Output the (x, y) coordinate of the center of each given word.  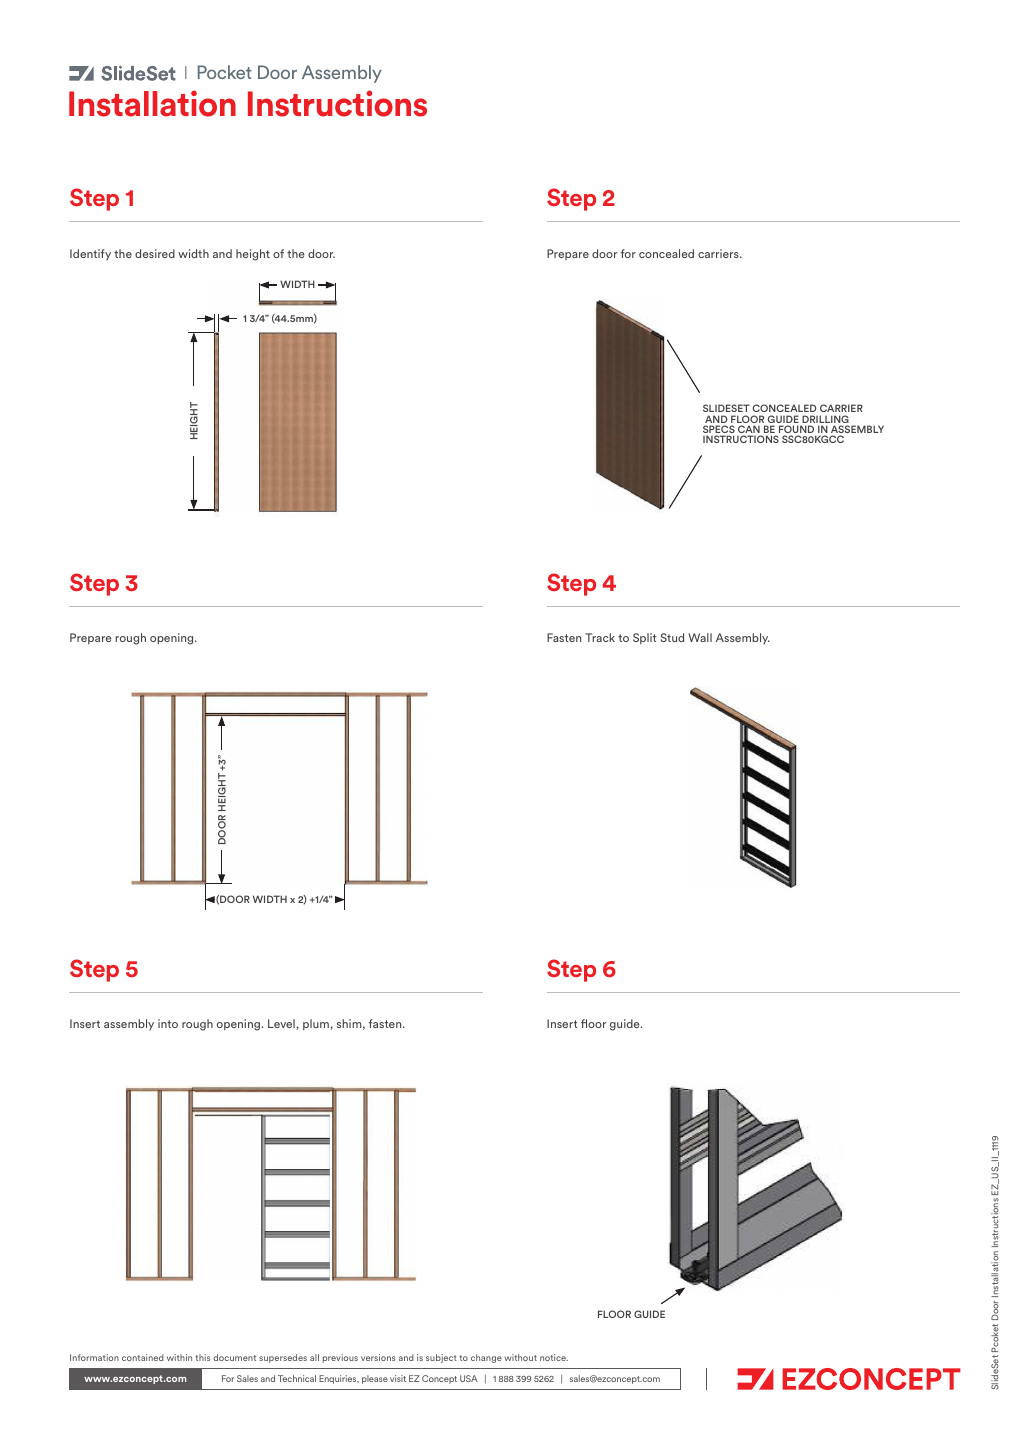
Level (281, 1023)
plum (316, 1024)
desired (155, 253)
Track (600, 637)
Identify (90, 255)
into (168, 1023)
